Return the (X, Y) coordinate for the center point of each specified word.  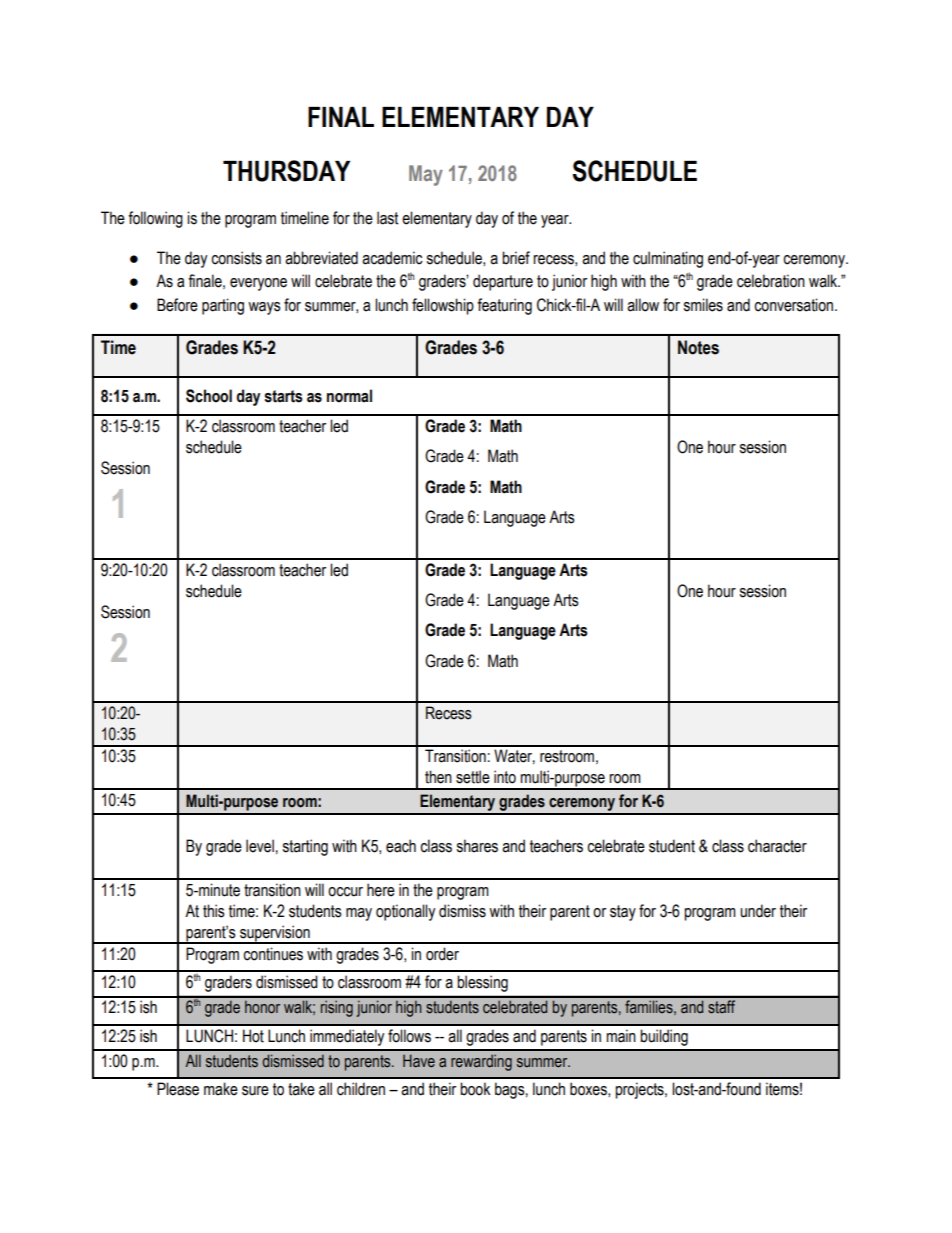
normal (349, 396)
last (387, 218)
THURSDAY (286, 171)
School (209, 396)
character (777, 846)
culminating (668, 259)
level (260, 846)
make (221, 1089)
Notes (698, 347)
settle (473, 777)
